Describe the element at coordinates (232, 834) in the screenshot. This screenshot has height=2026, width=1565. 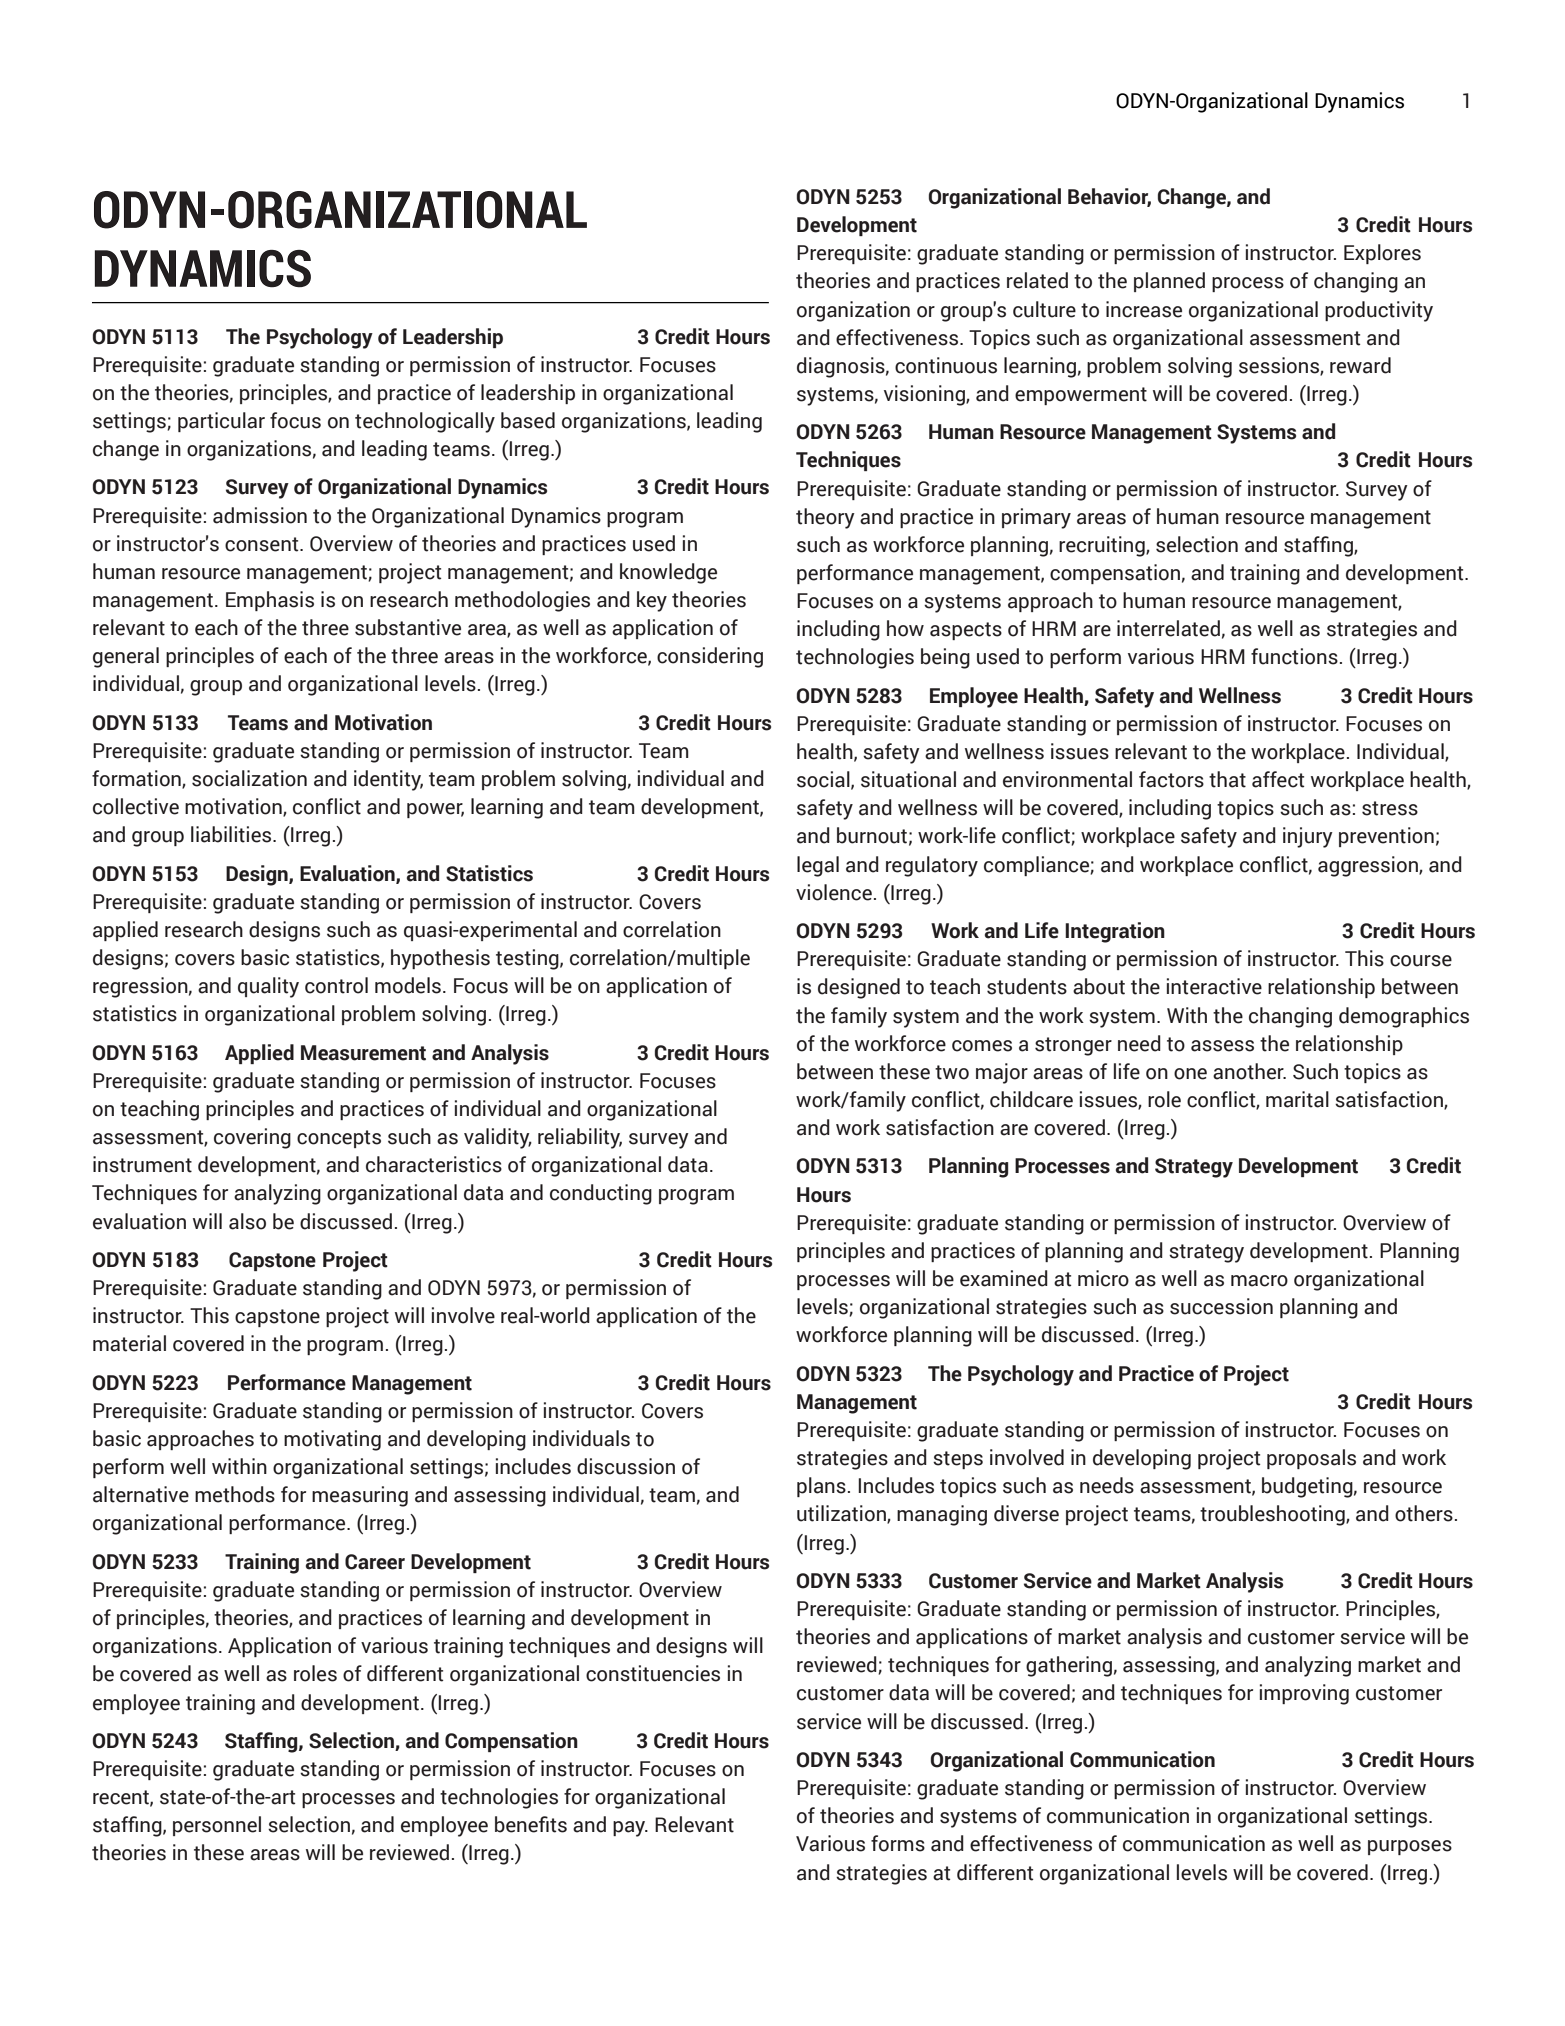
I see `liabilities` at that location.
